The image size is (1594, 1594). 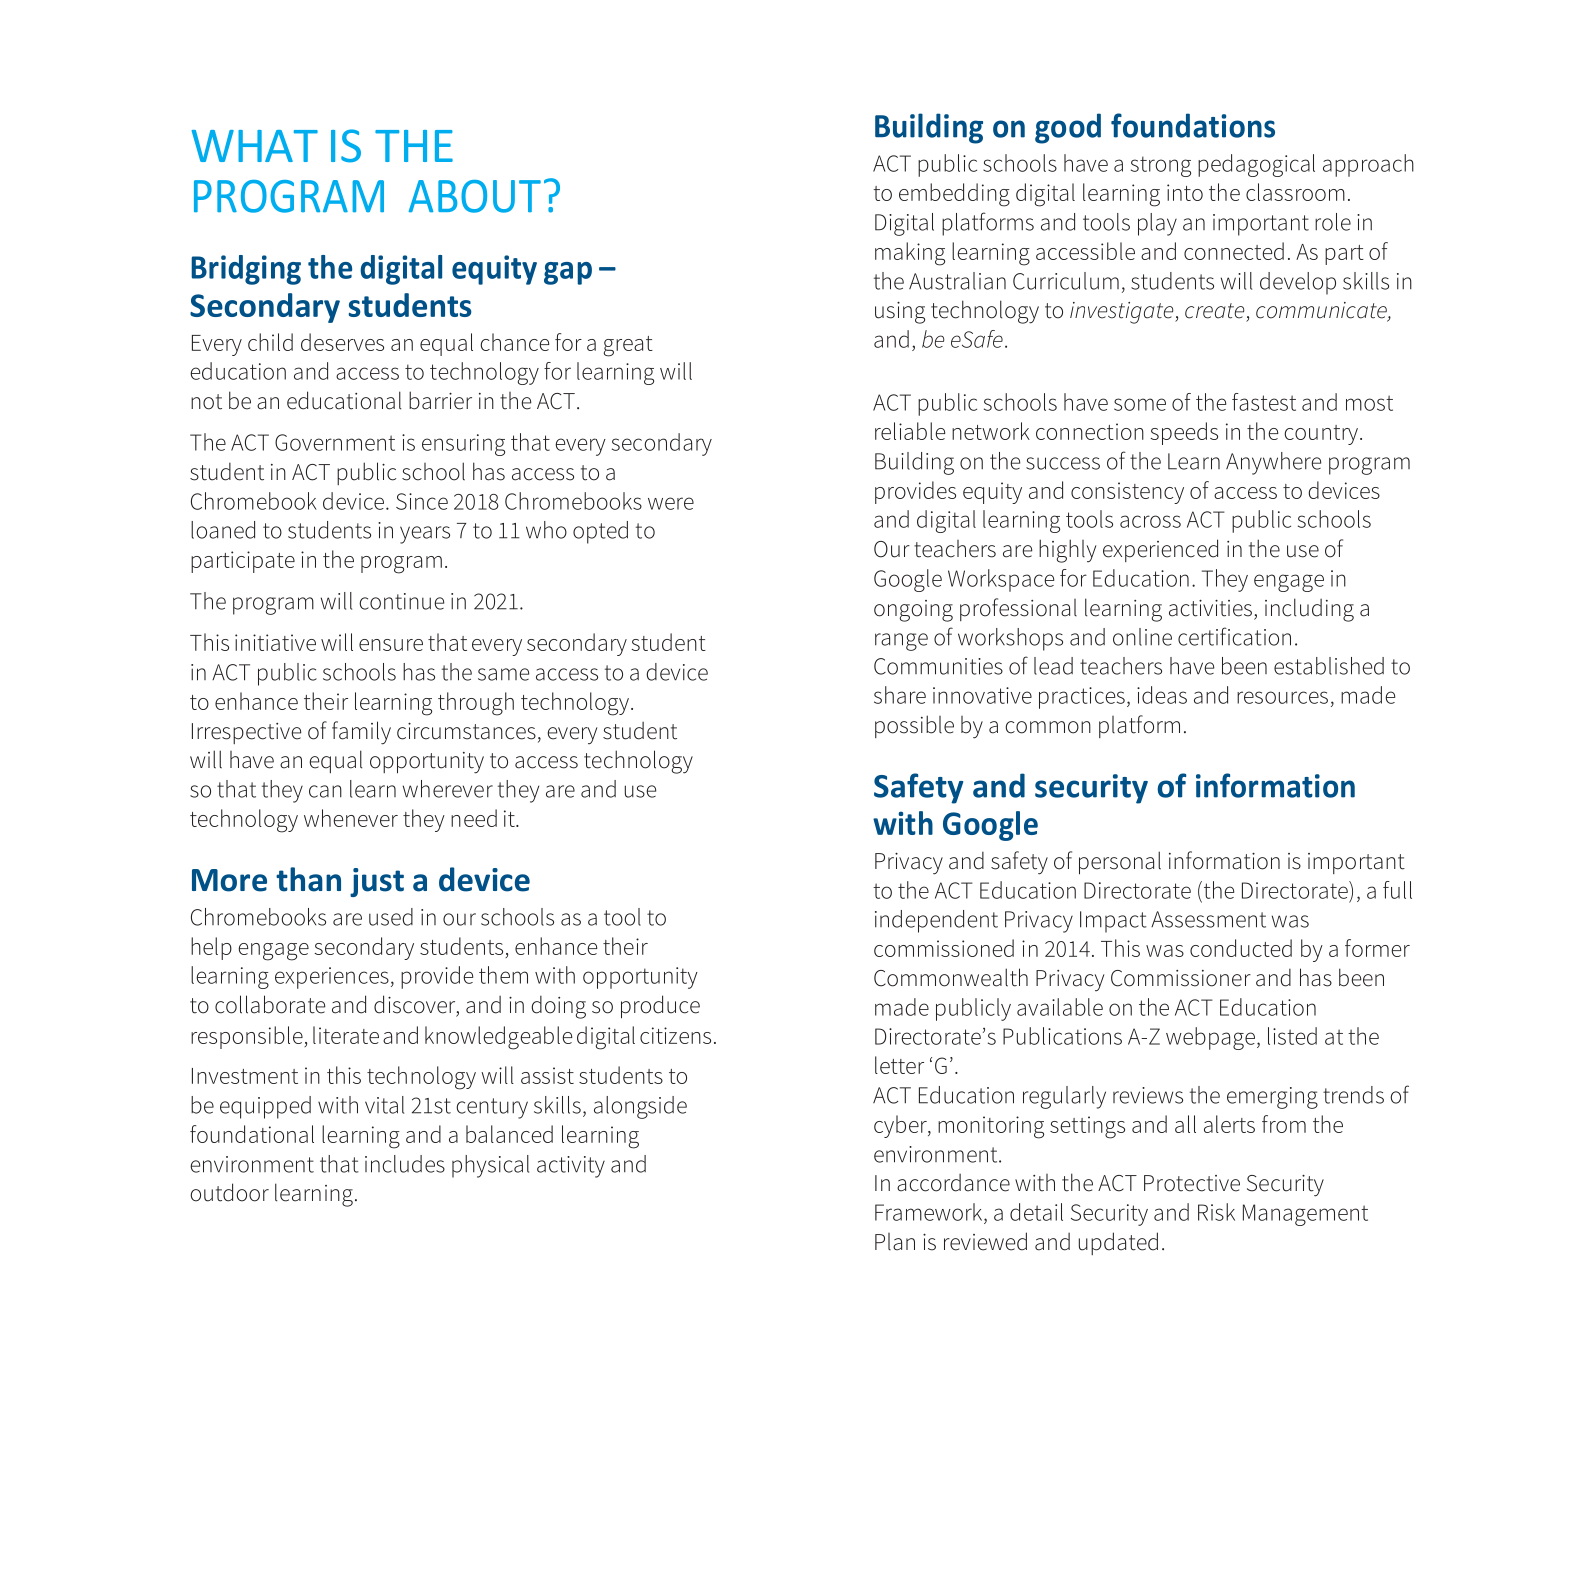 What do you see at coordinates (405, 1164) in the screenshot?
I see `includes` at bounding box center [405, 1164].
